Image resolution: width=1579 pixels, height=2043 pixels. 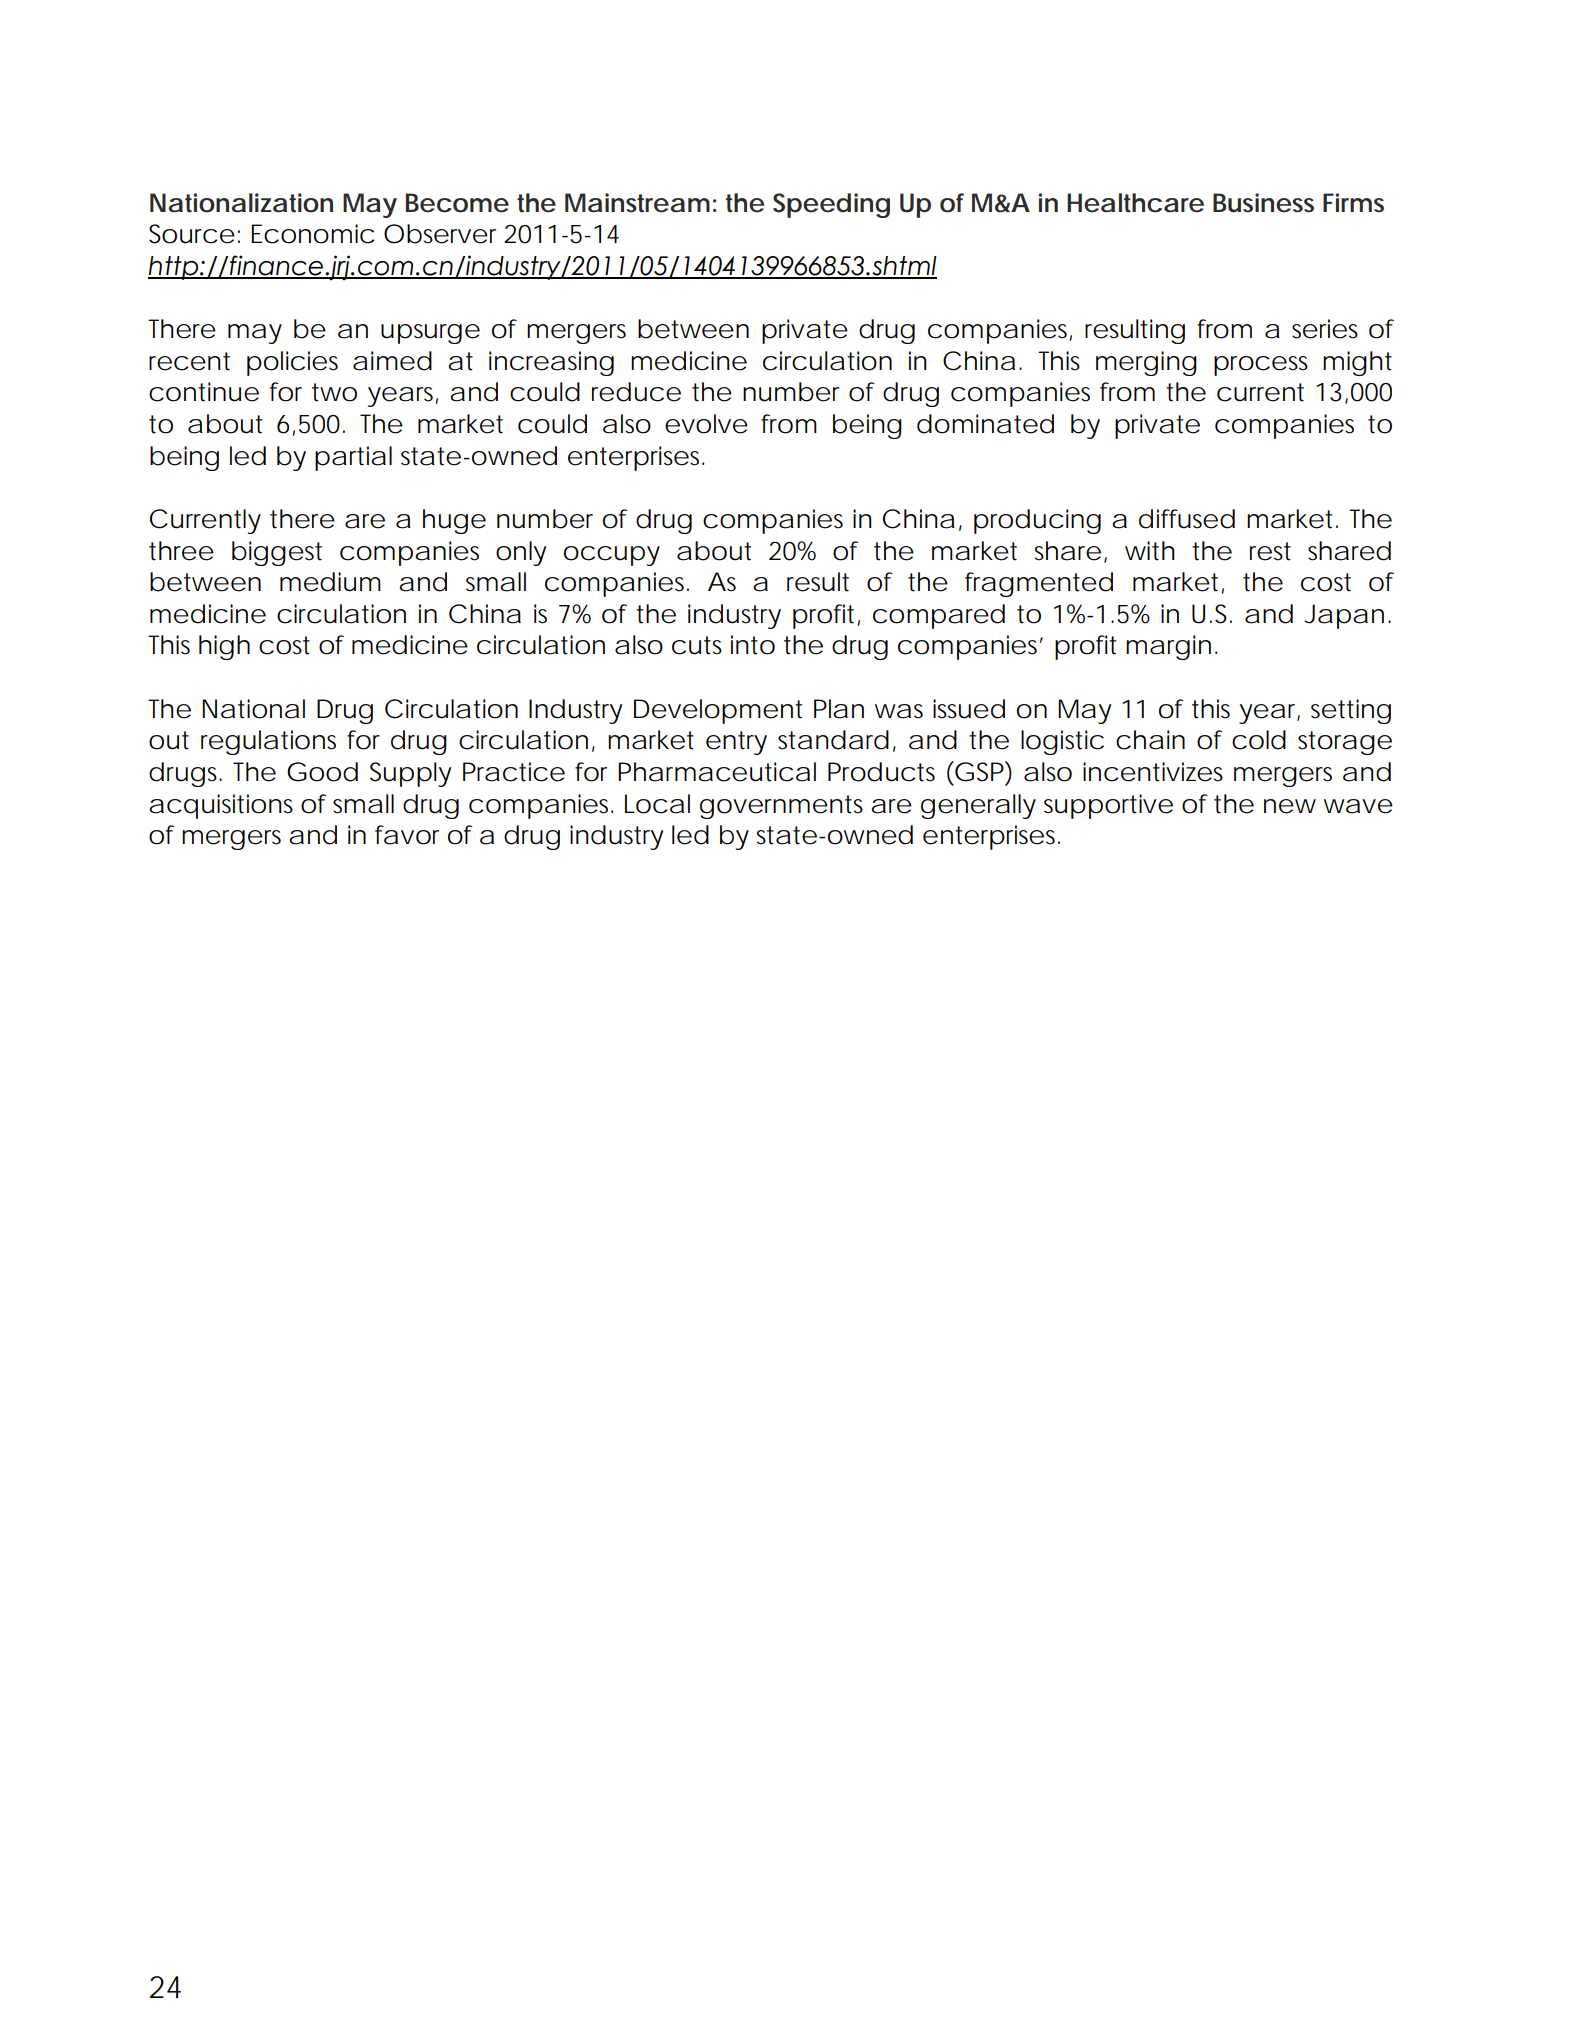 What do you see at coordinates (268, 742) in the screenshot?
I see `regulations` at bounding box center [268, 742].
